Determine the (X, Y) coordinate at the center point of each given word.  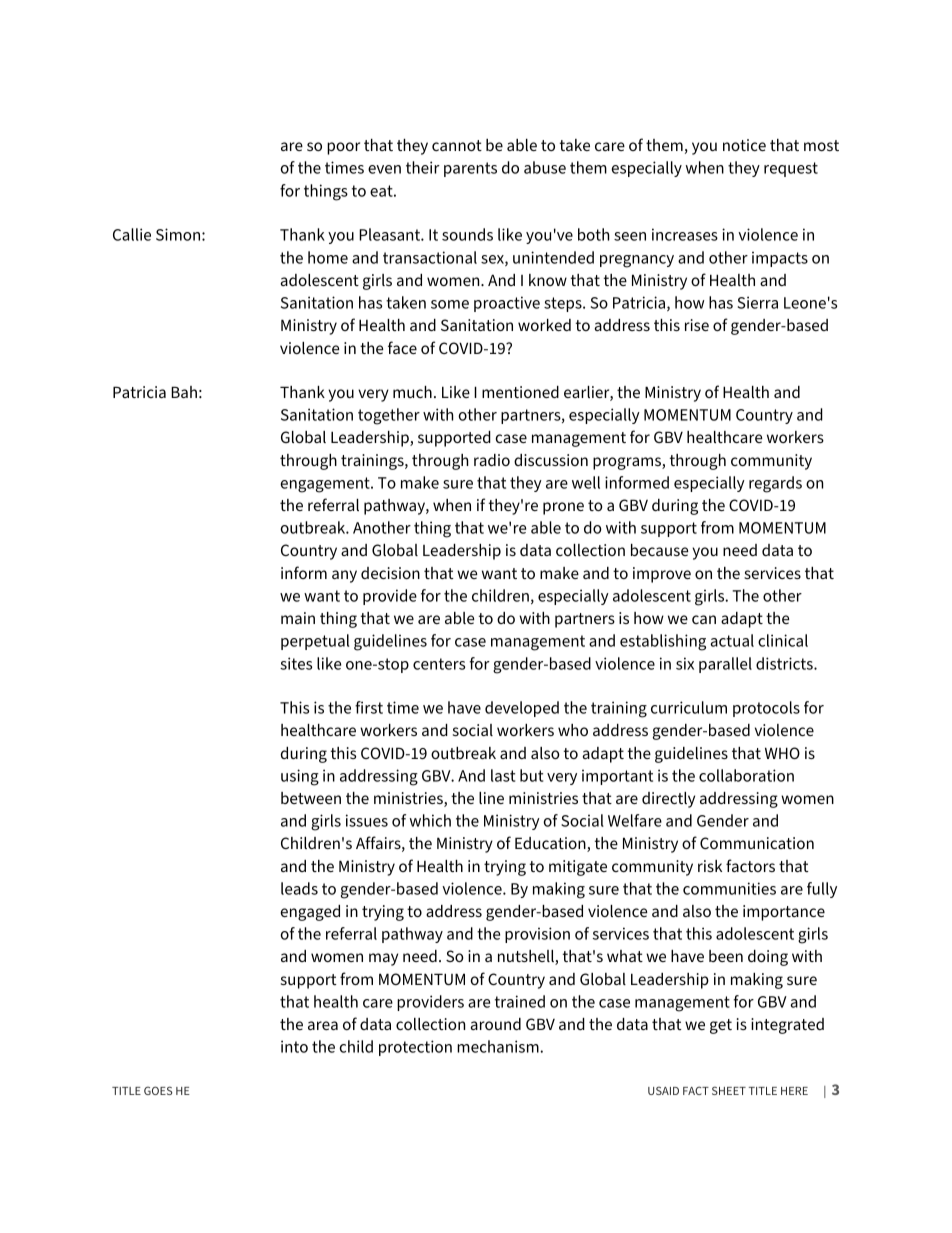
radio (492, 460)
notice (744, 145)
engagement (326, 485)
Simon (179, 234)
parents (470, 169)
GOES (158, 1090)
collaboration (746, 775)
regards (775, 484)
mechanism (499, 1046)
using (300, 777)
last (503, 775)
